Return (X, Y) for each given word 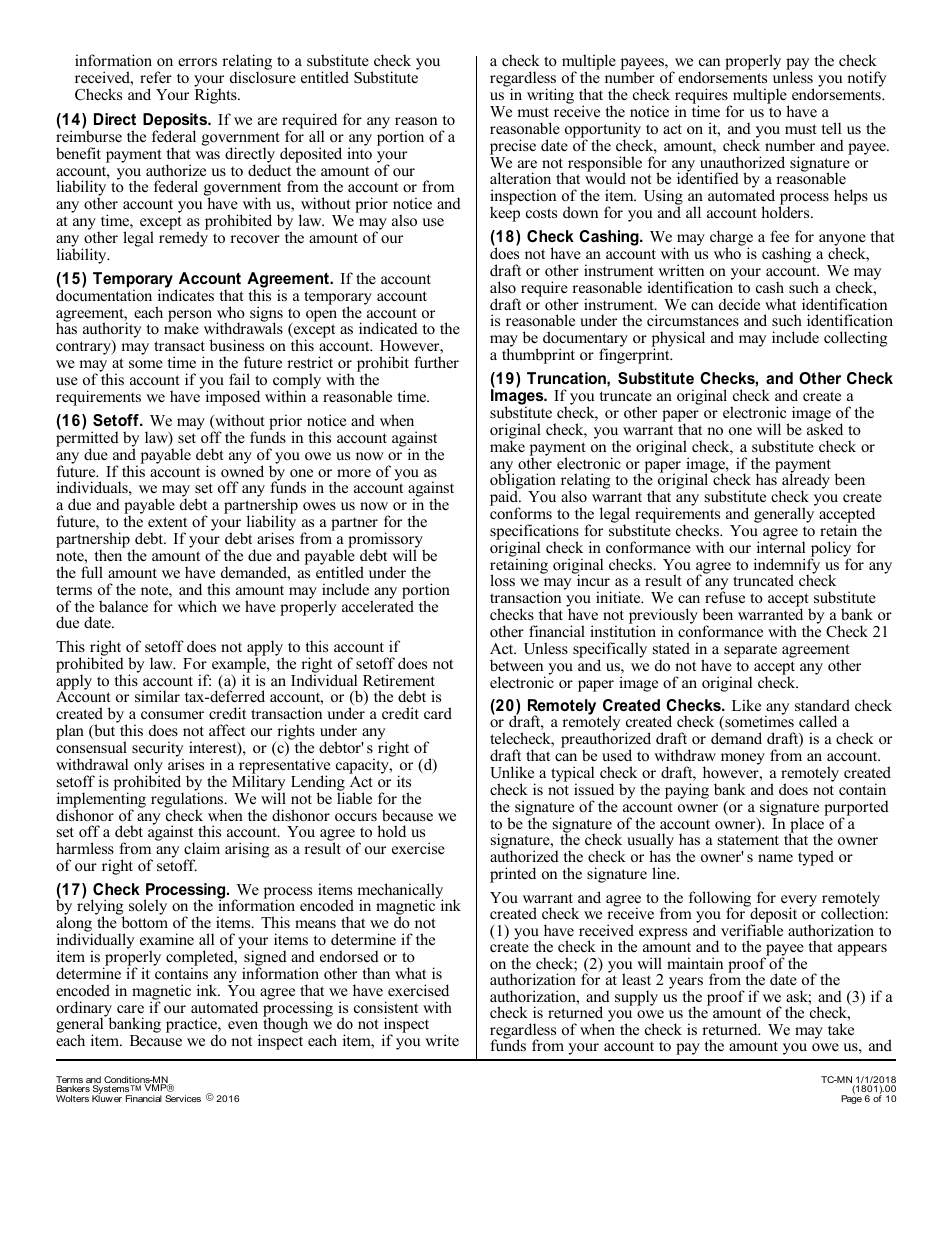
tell (831, 128)
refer (156, 77)
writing (550, 96)
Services (183, 1098)
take (841, 1029)
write (442, 1040)
